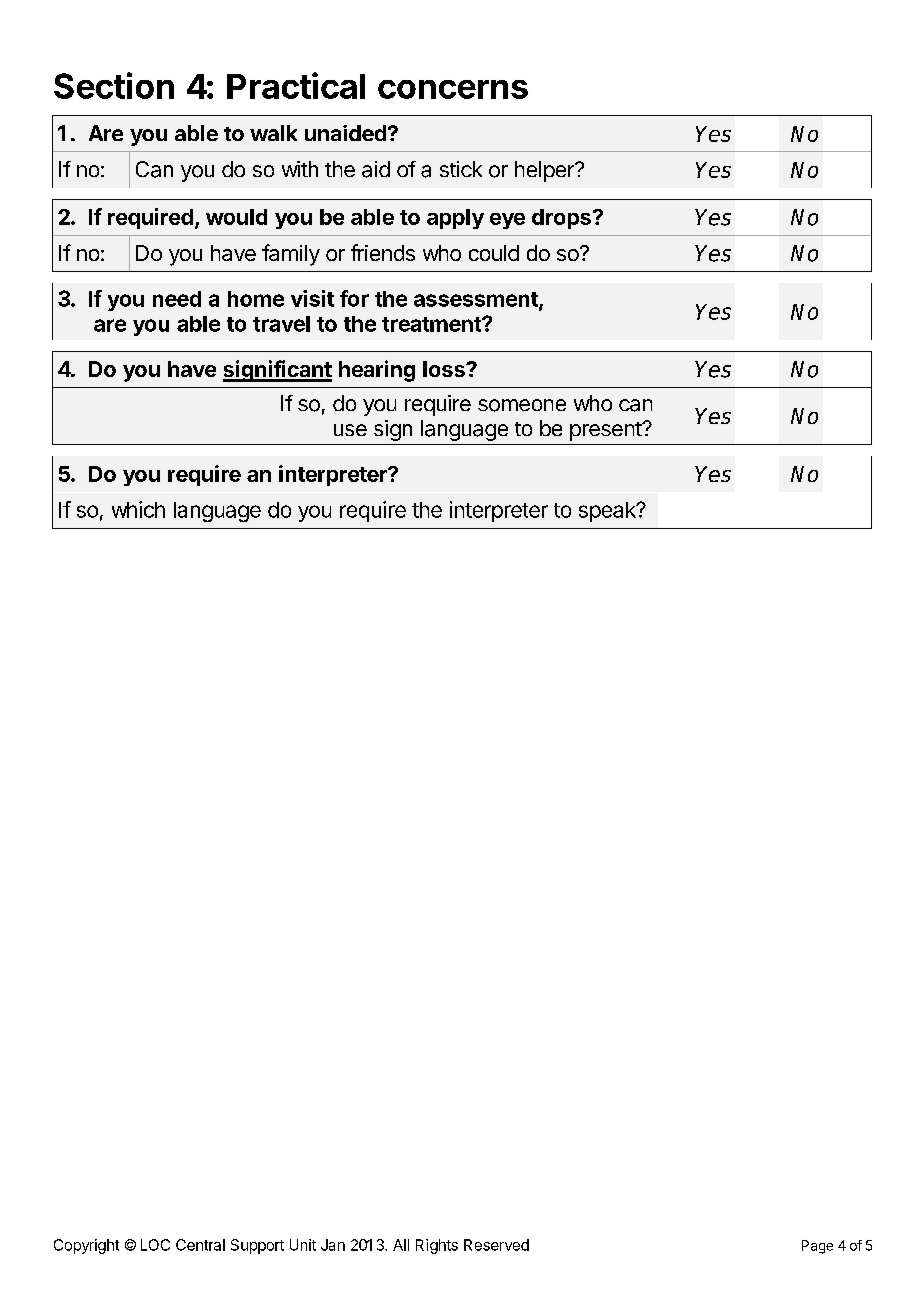  I want to click on Page, so click(817, 1247).
